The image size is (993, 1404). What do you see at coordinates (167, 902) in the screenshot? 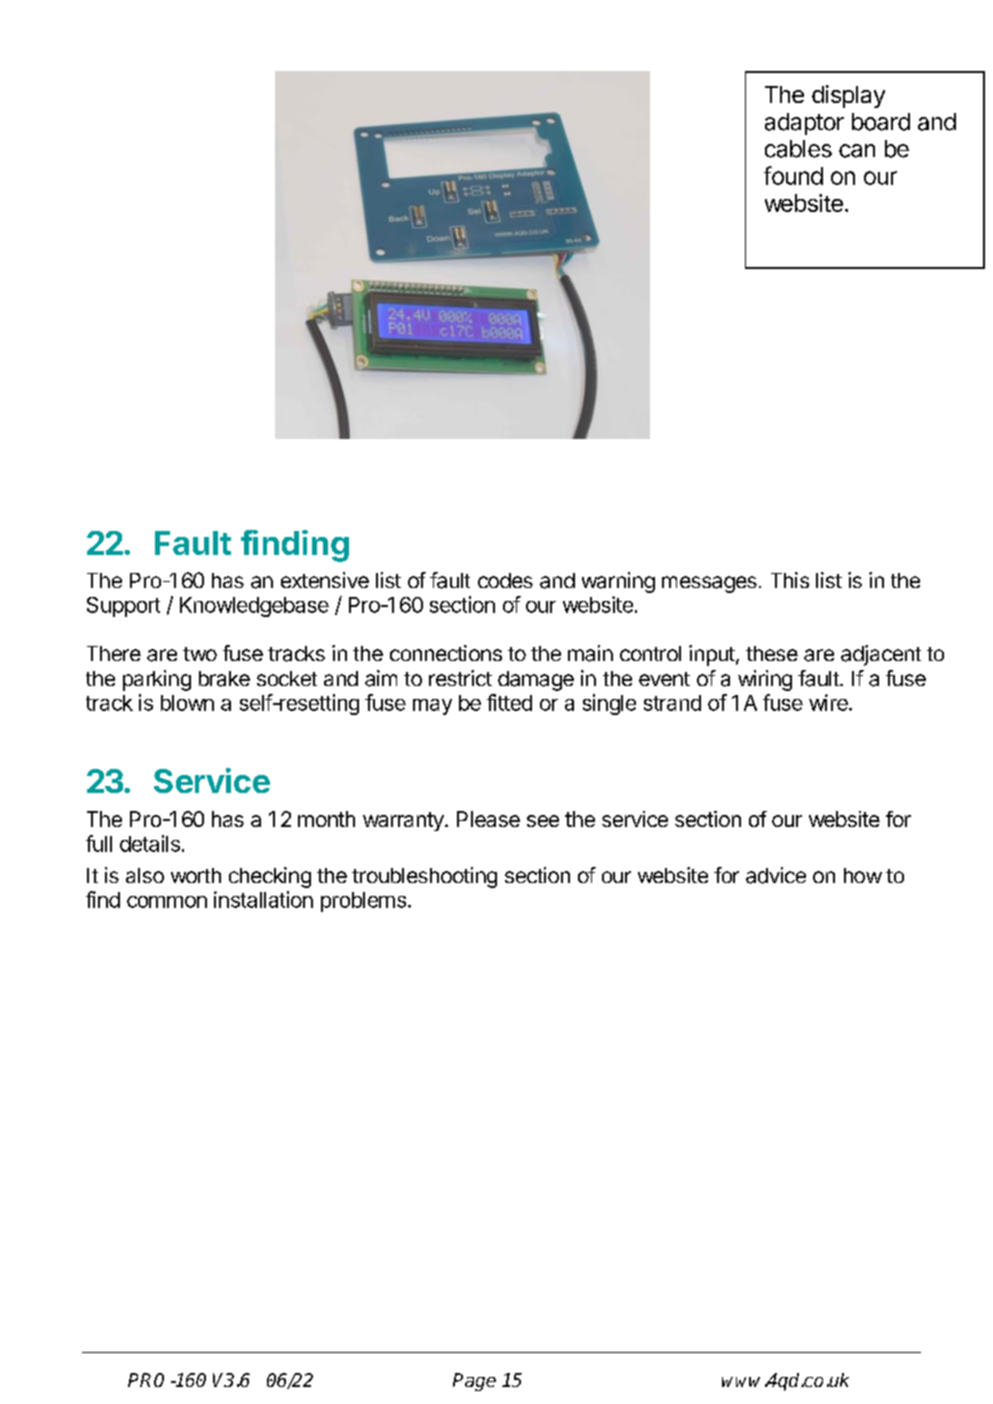
I see `common` at bounding box center [167, 902].
